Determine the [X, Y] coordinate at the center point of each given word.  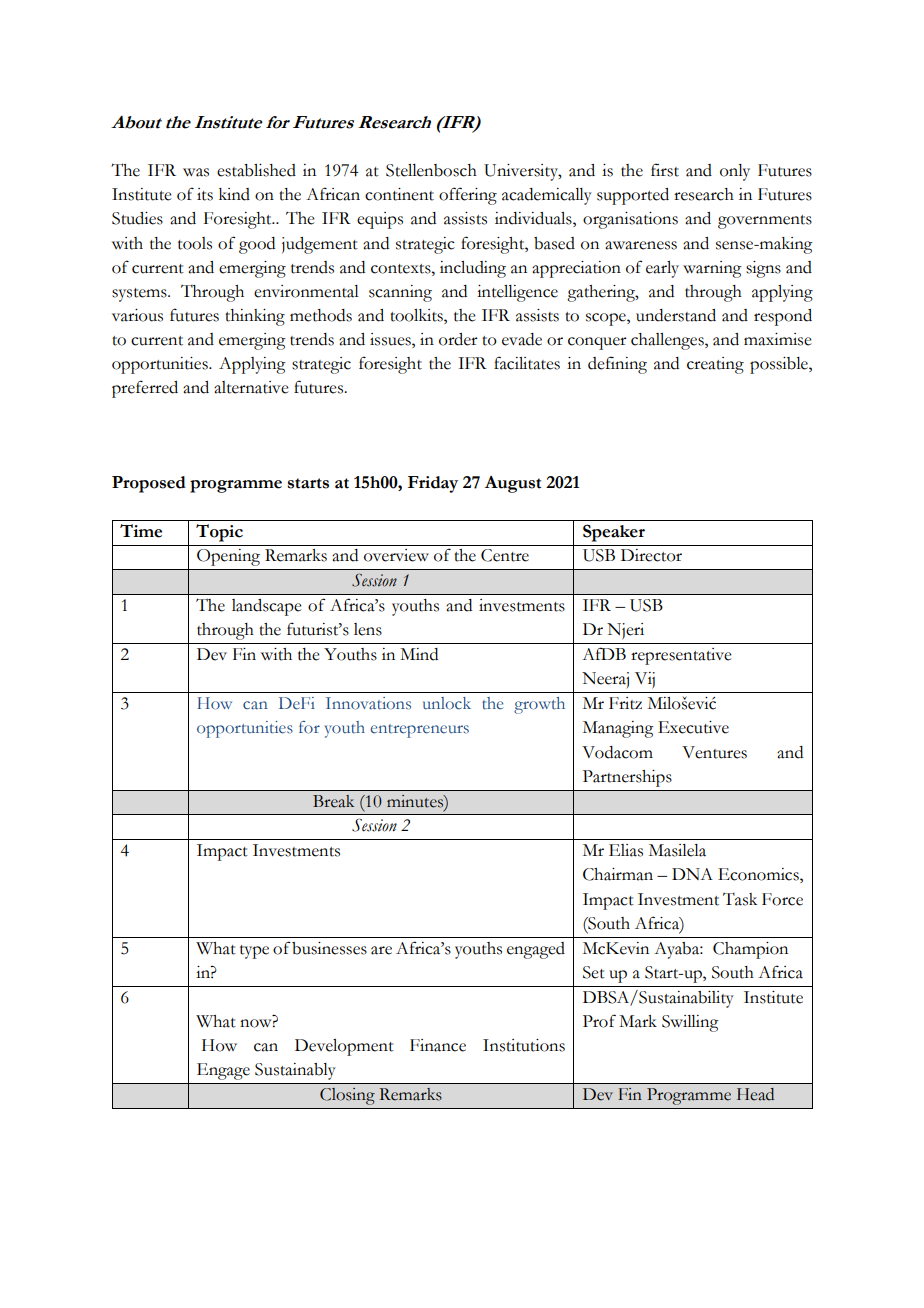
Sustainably [295, 1071]
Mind [419, 654]
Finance [438, 1045]
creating [715, 365]
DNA [692, 874]
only [735, 172]
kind [234, 194]
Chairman [618, 874]
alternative [251, 387]
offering [468, 196]
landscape [267, 607]
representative [681, 656]
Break [333, 801]
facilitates [527, 363]
